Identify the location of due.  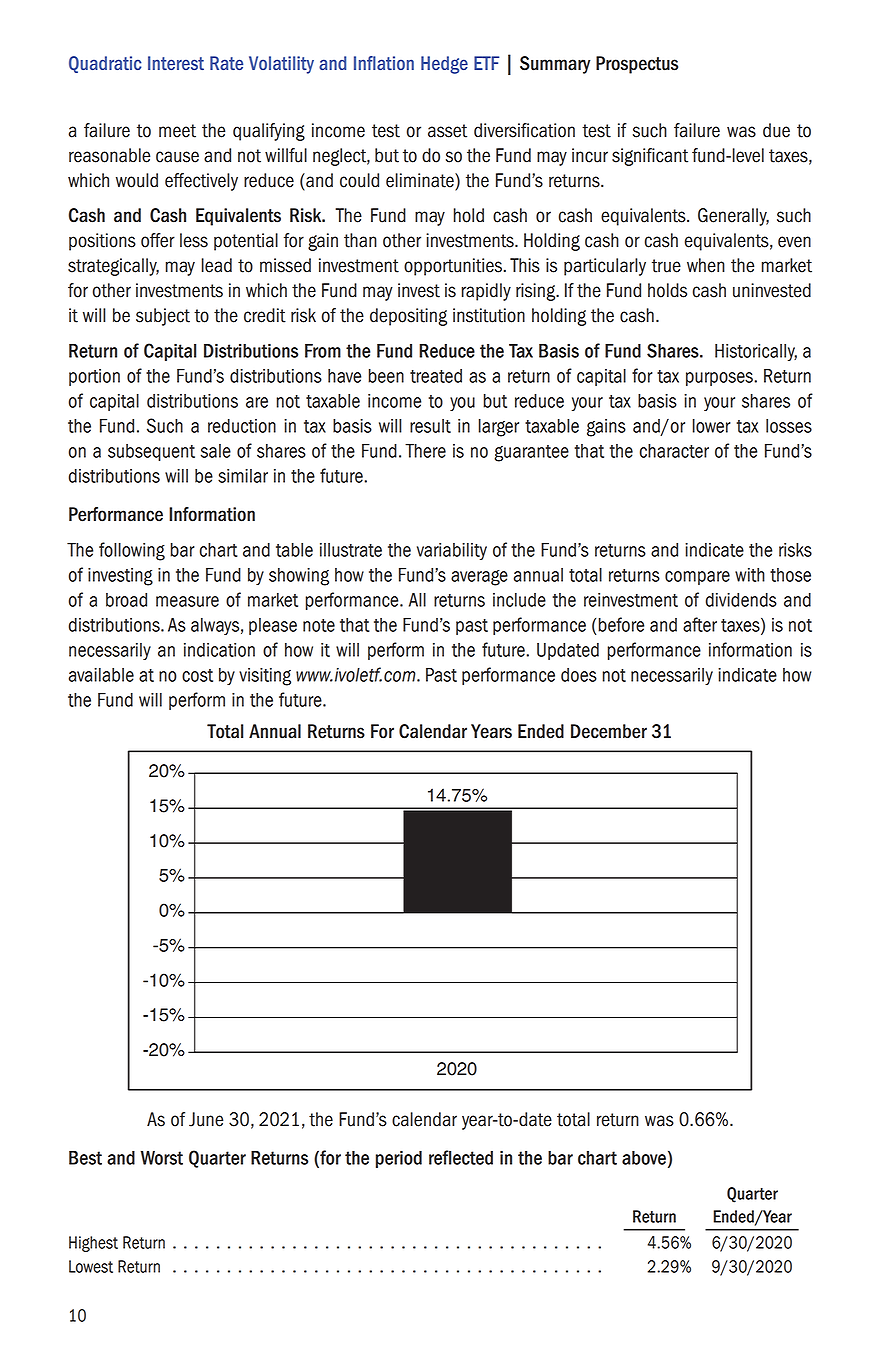
(776, 130).
